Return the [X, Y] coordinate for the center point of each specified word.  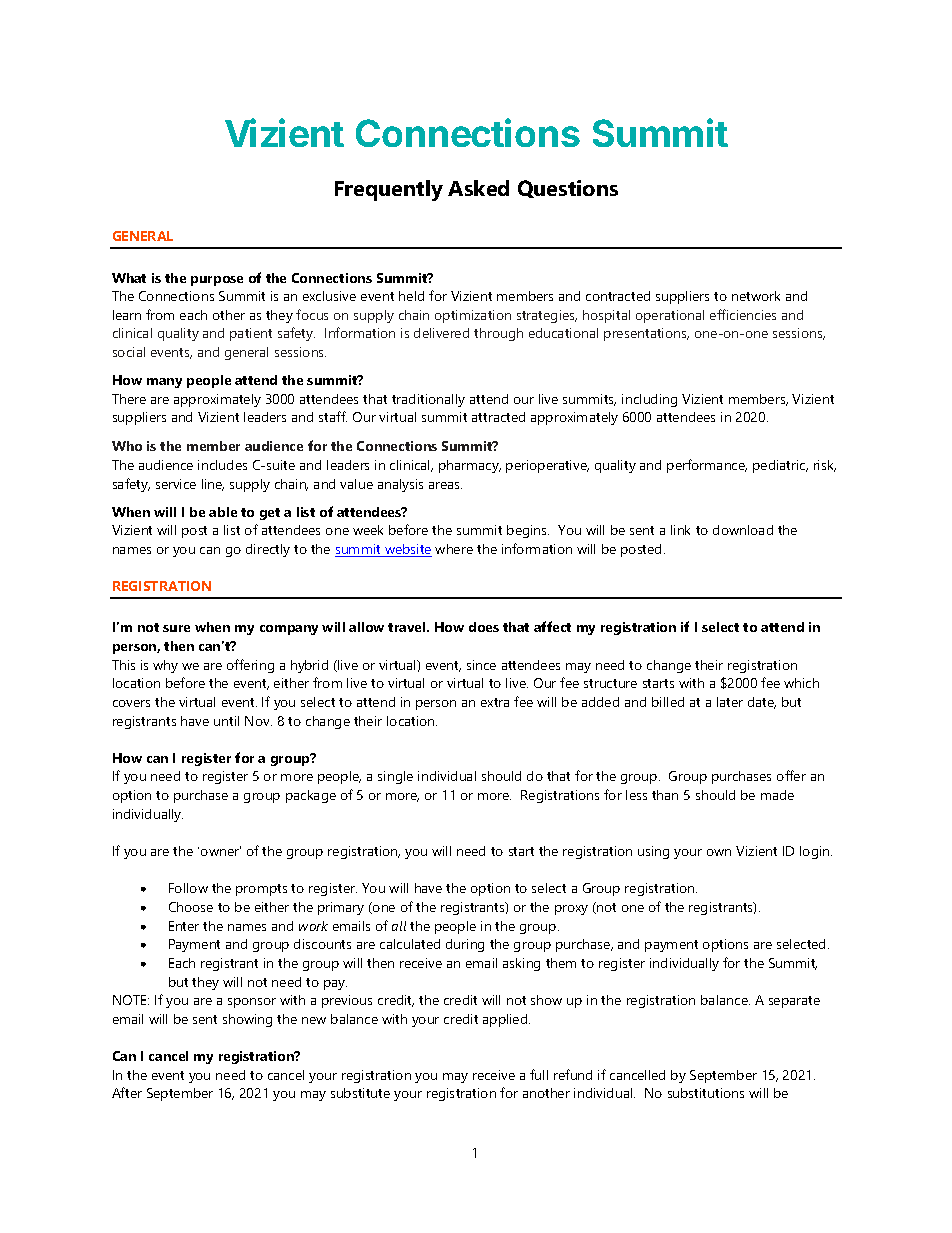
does [484, 627]
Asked [478, 188]
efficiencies [743, 314]
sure [176, 628]
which [801, 683]
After [127, 1092]
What [129, 278]
